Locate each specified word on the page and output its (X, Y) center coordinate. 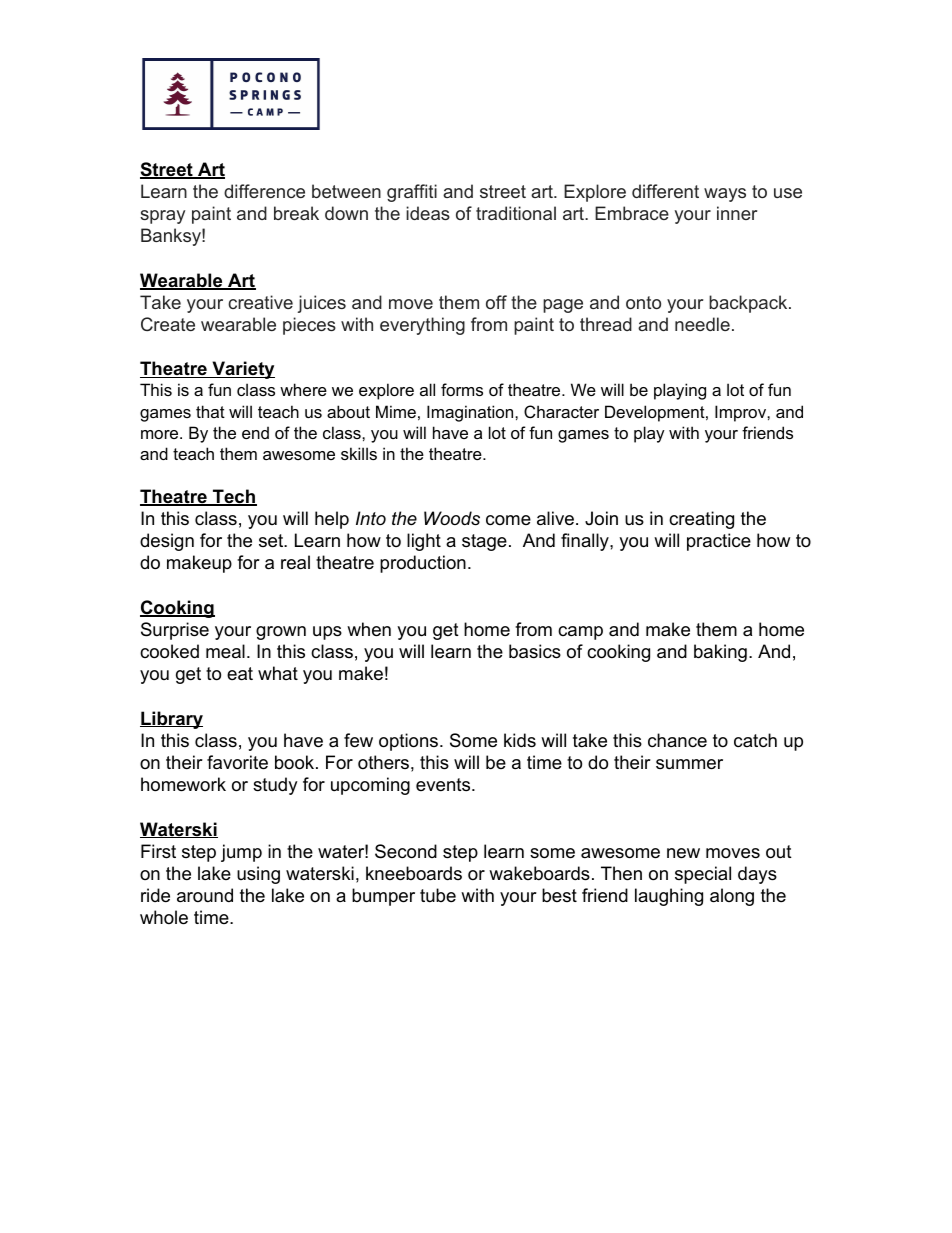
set (272, 541)
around (205, 895)
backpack (748, 304)
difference (264, 191)
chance (677, 740)
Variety (242, 370)
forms (462, 389)
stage (484, 542)
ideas (428, 213)
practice (719, 542)
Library (171, 720)
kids (520, 740)
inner (737, 213)
